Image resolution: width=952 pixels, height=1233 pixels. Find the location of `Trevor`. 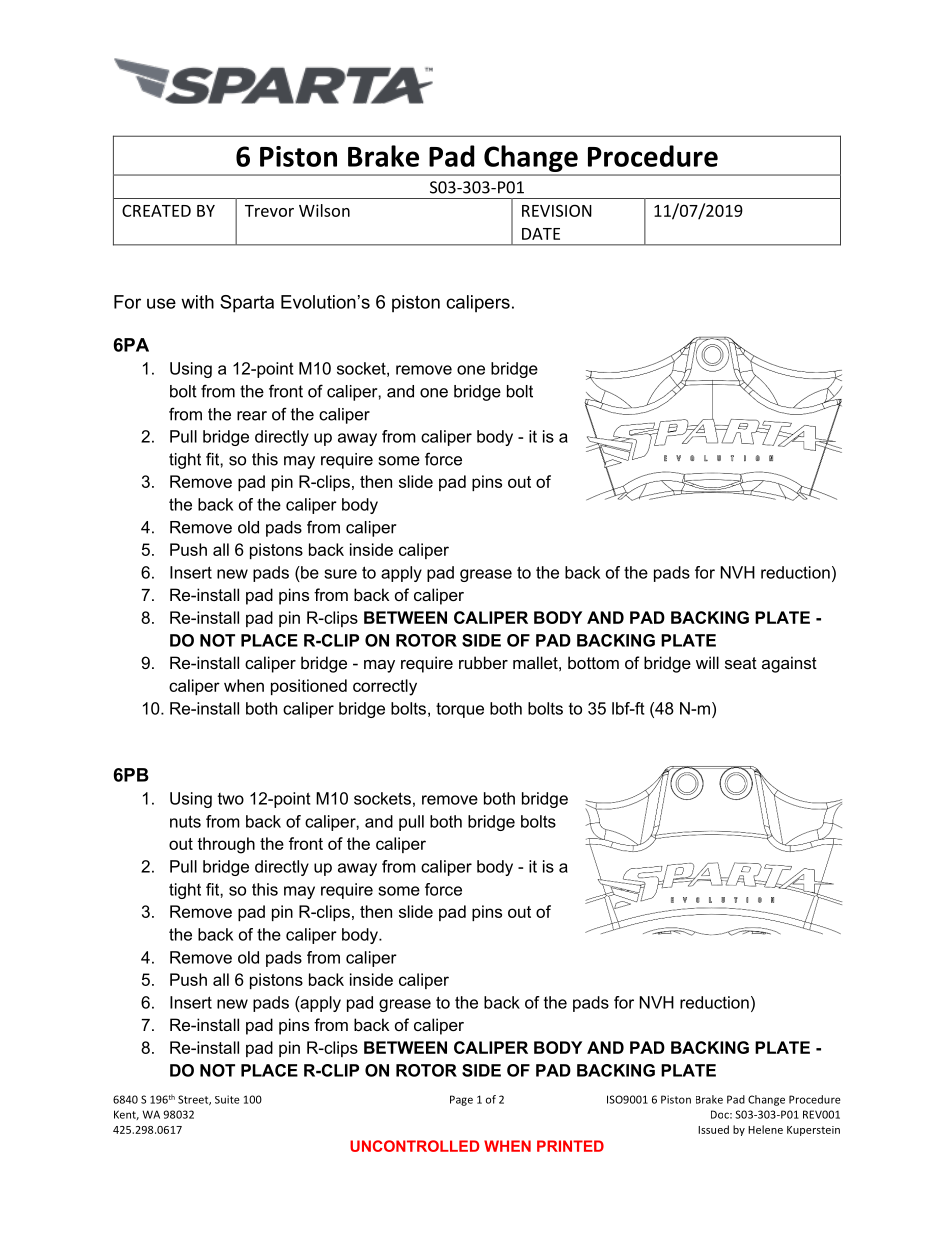

Trevor is located at coordinates (269, 211).
